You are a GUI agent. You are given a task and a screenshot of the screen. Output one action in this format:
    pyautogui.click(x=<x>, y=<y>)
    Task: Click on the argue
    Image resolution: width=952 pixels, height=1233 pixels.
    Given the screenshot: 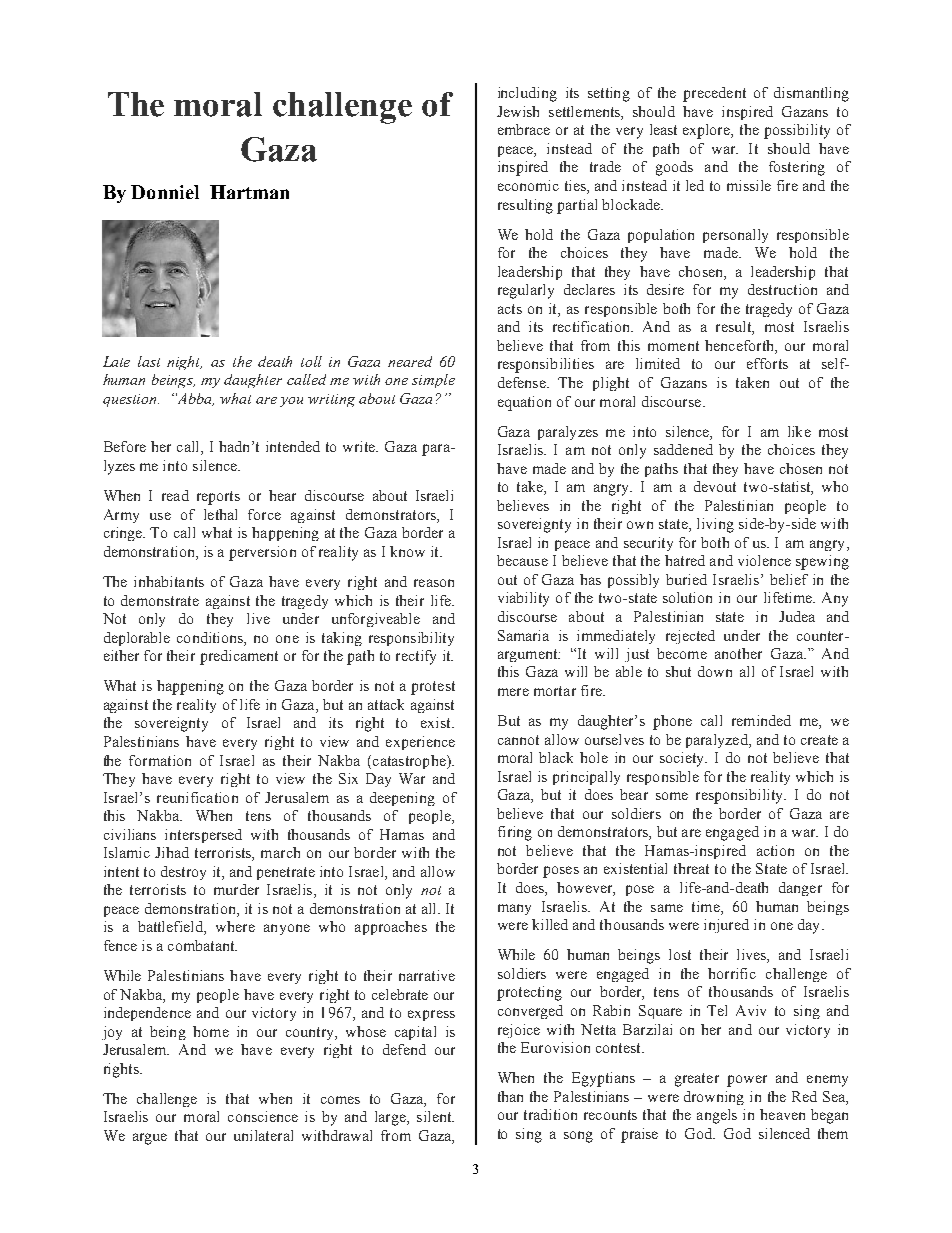 What is the action you would take?
    pyautogui.click(x=150, y=1139)
